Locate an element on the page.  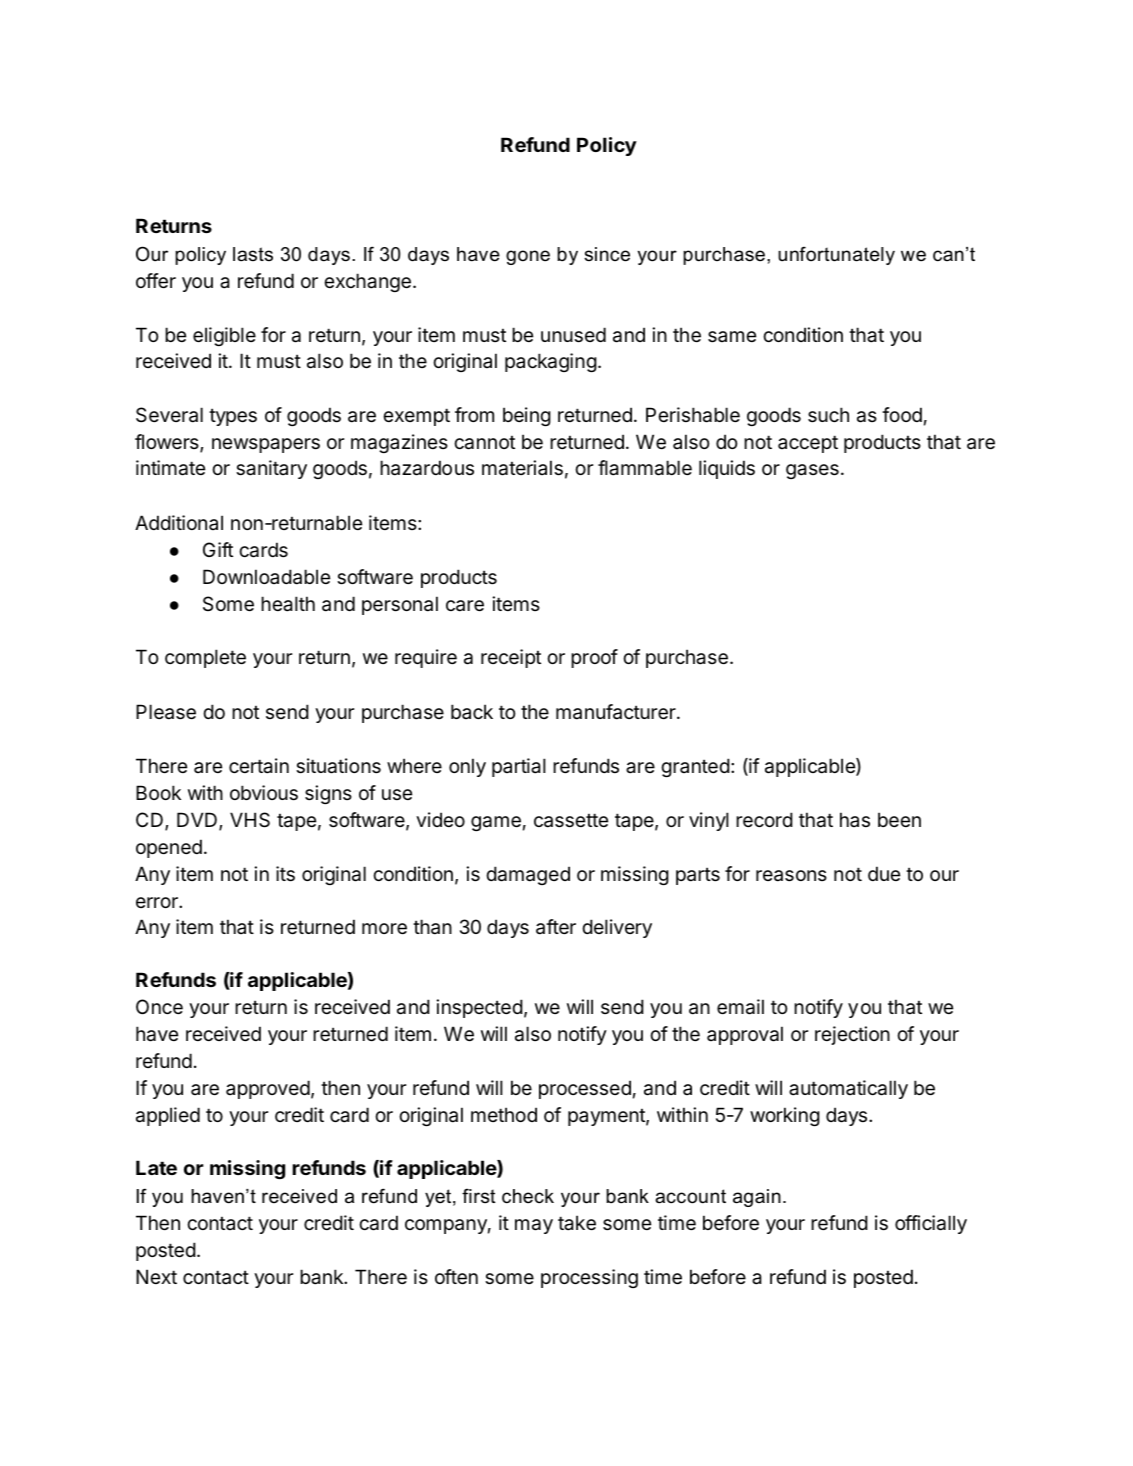
been is located at coordinates (899, 820).
